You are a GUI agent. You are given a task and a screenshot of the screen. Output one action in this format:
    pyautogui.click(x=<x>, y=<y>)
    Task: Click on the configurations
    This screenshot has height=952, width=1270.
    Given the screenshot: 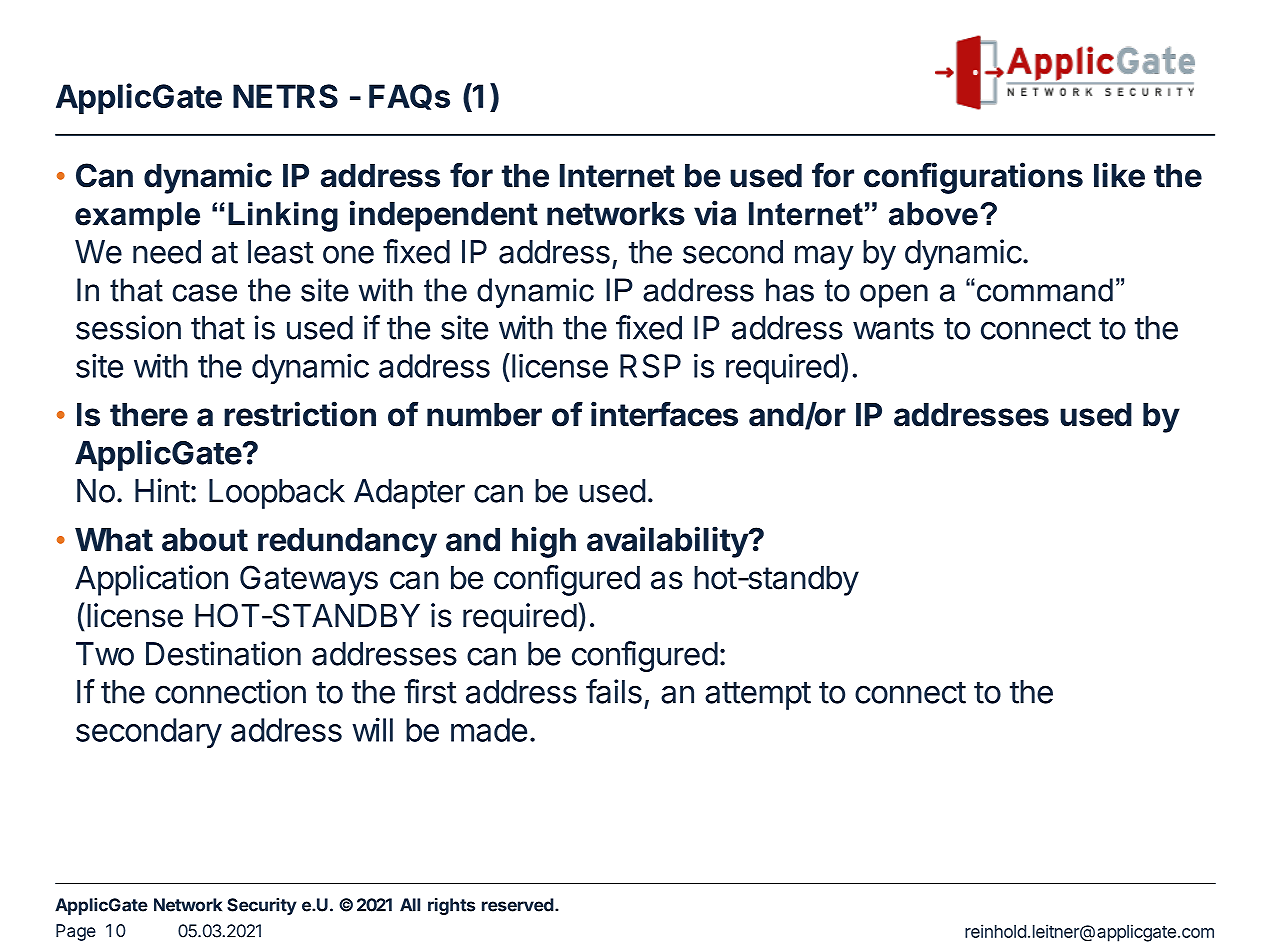 What is the action you would take?
    pyautogui.click(x=973, y=178)
